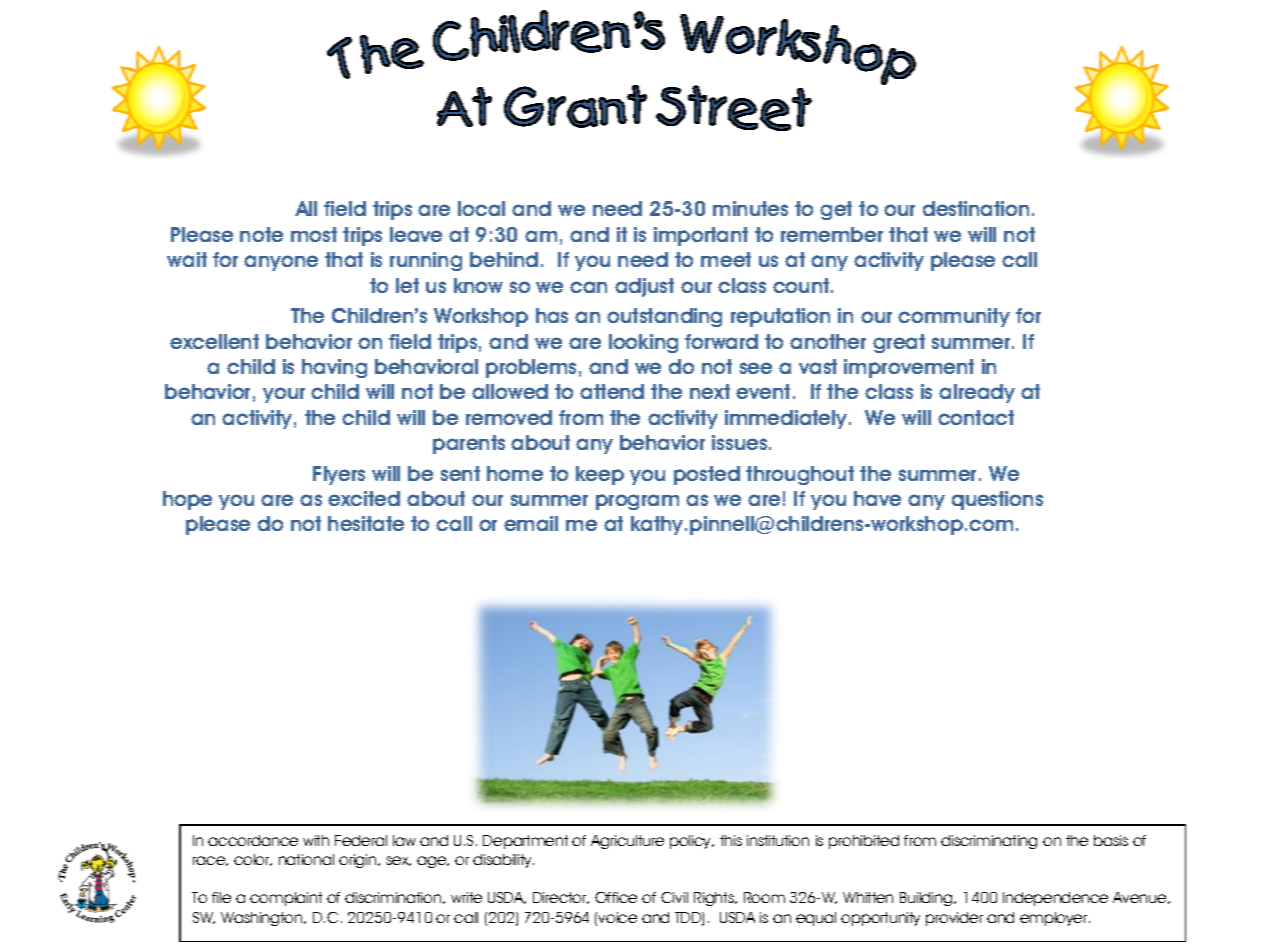  What do you see at coordinates (989, 842) in the image?
I see `discriminating` at bounding box center [989, 842].
